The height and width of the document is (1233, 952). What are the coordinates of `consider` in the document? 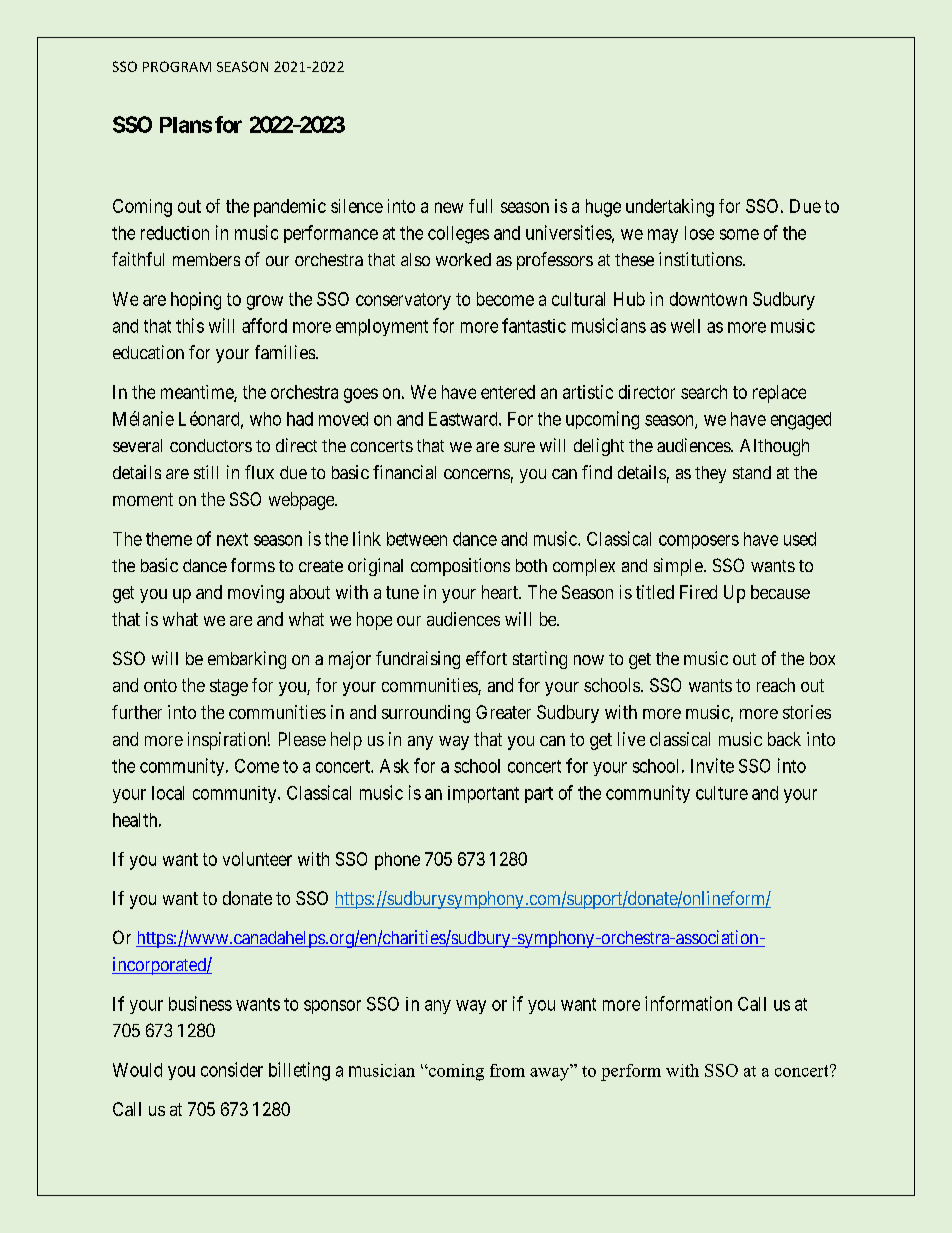 It's located at (232, 1069).
